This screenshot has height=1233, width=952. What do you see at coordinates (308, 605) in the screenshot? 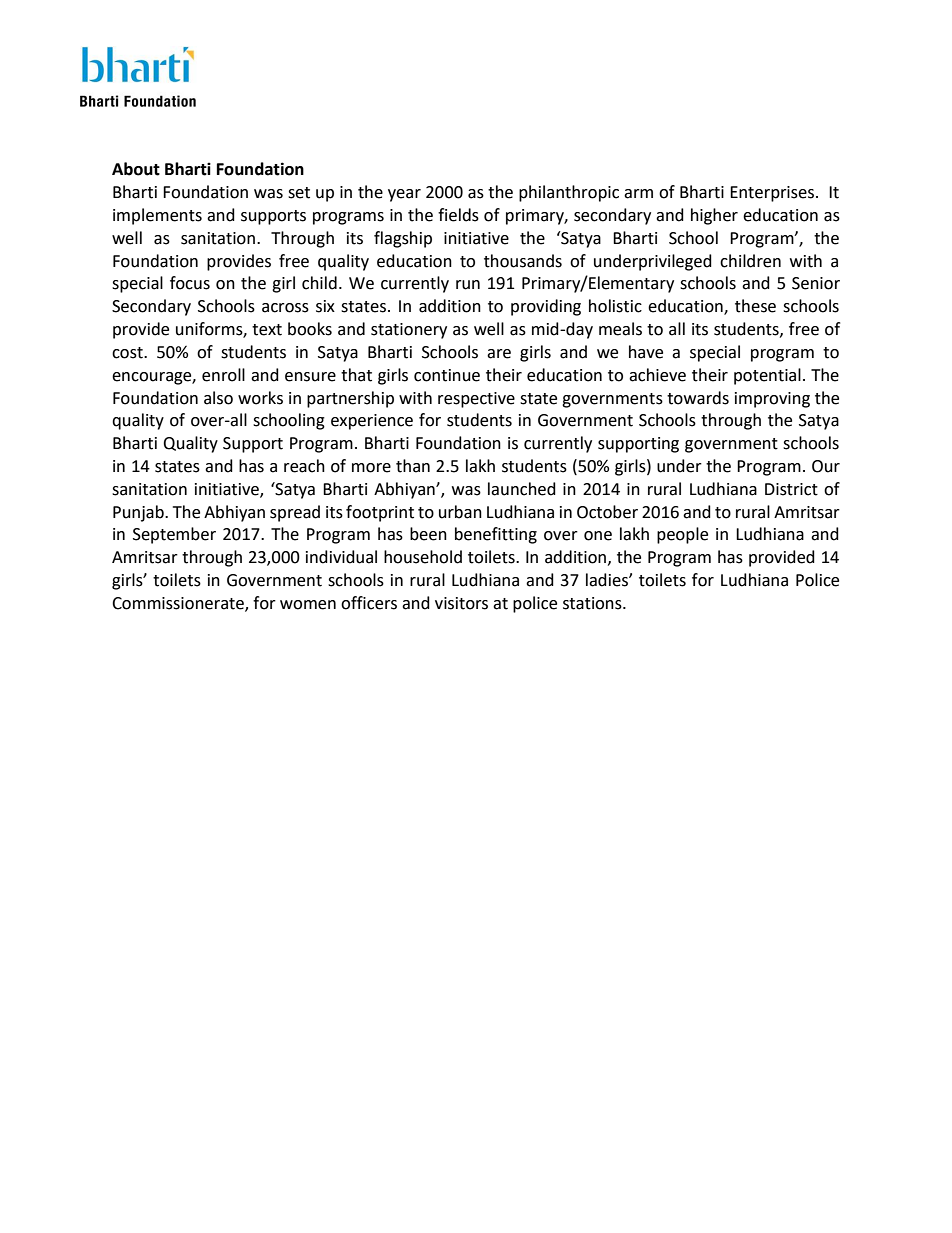
I see `women` at bounding box center [308, 605].
